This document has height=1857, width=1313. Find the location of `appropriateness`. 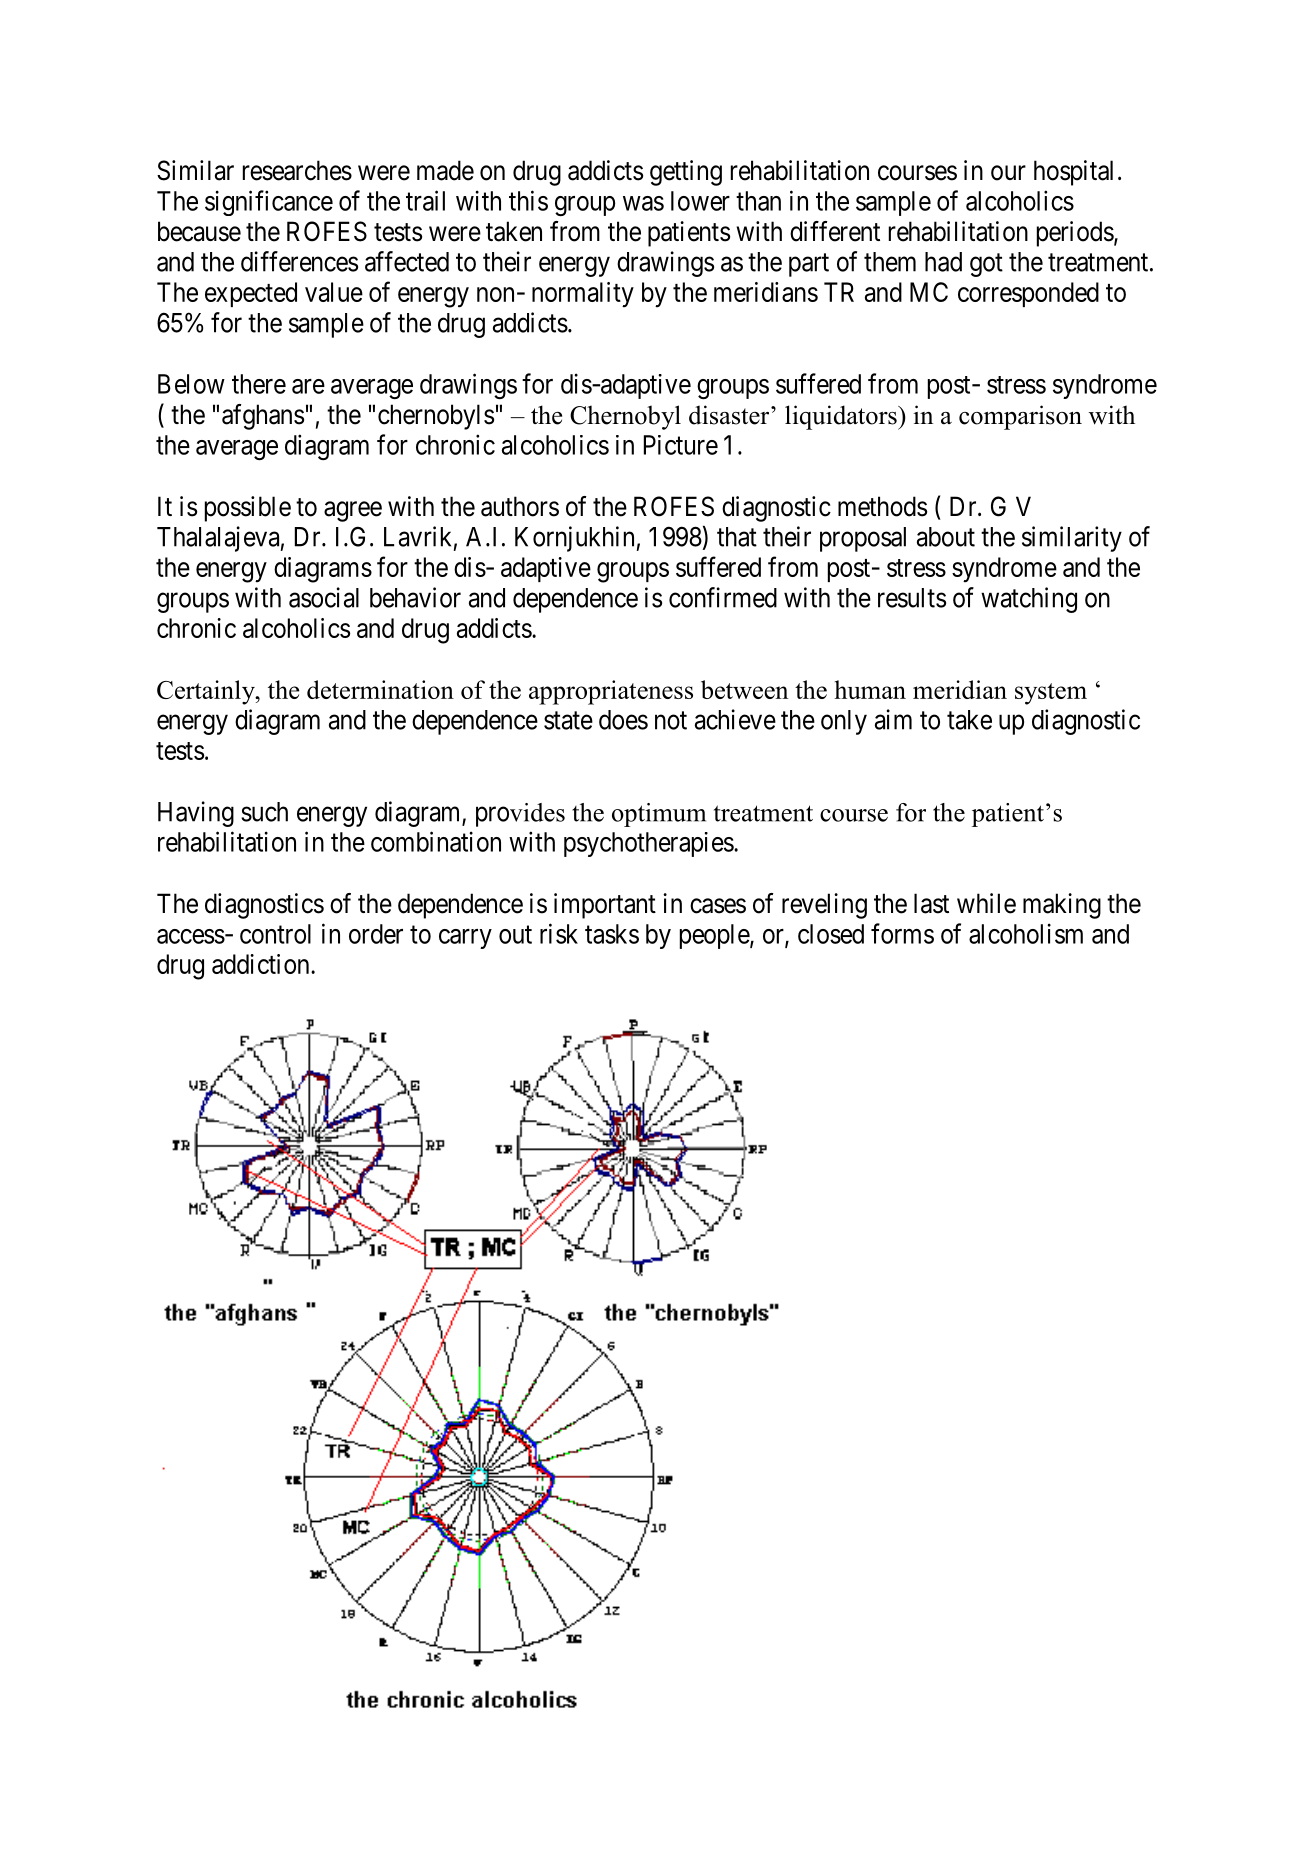

appropriateness is located at coordinates (611, 692).
